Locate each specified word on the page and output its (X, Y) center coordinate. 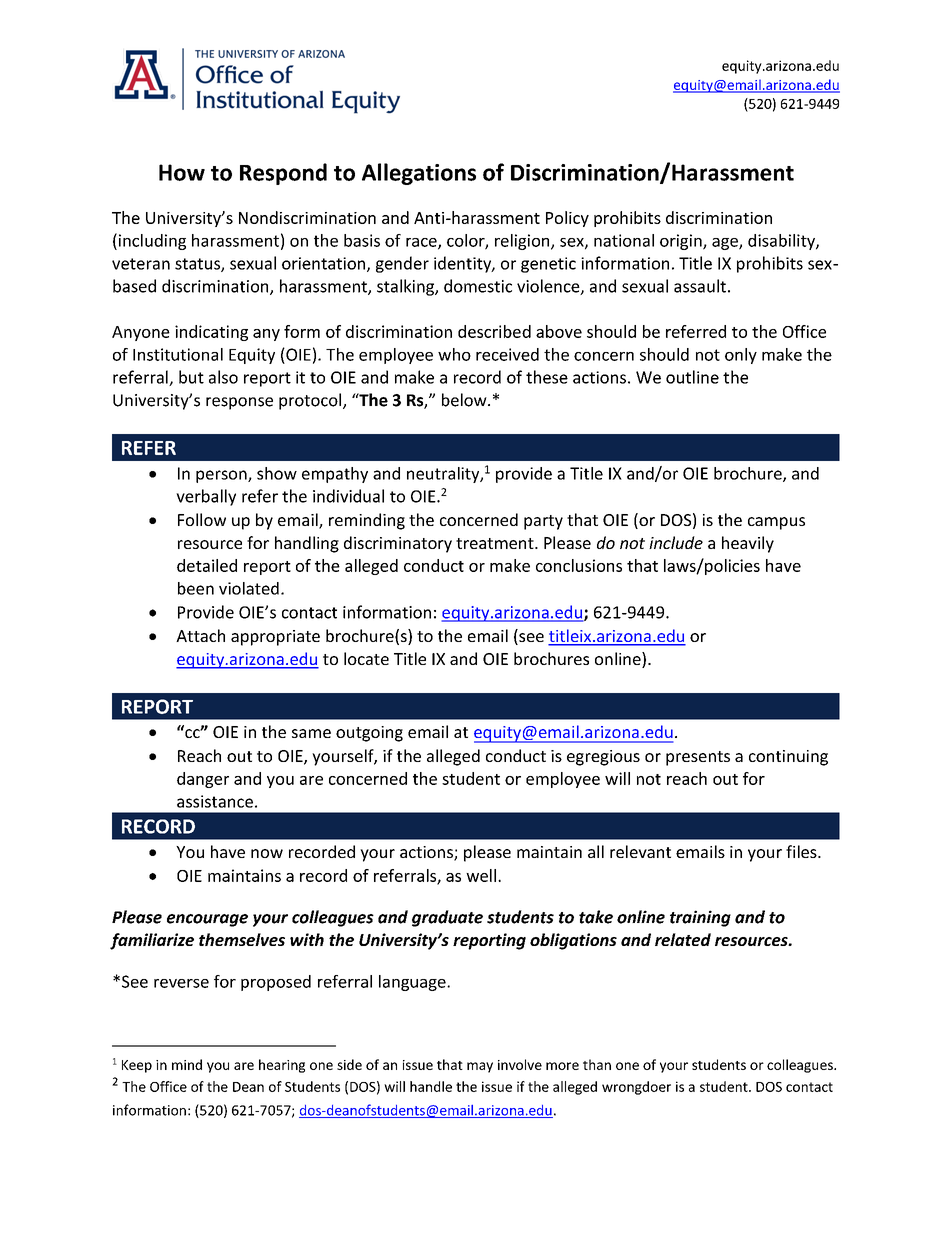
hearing (282, 1066)
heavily (748, 544)
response (239, 403)
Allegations (419, 174)
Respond (283, 174)
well (481, 875)
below (465, 400)
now (267, 853)
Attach (200, 635)
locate (366, 658)
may (480, 1067)
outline (692, 377)
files (802, 851)
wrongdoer (636, 1088)
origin (682, 242)
